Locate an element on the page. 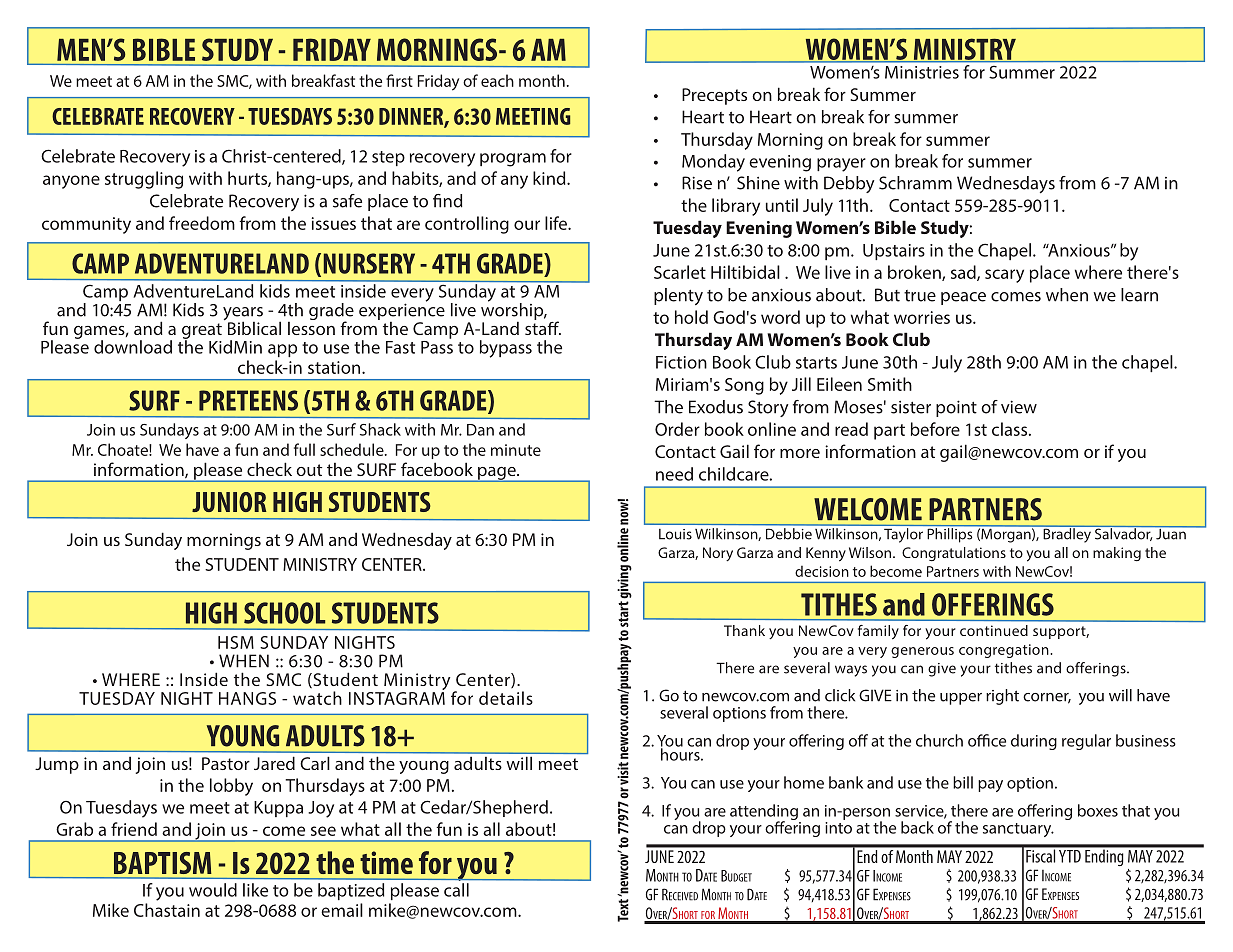 This image has width=1233, height=952. Order is located at coordinates (677, 429).
